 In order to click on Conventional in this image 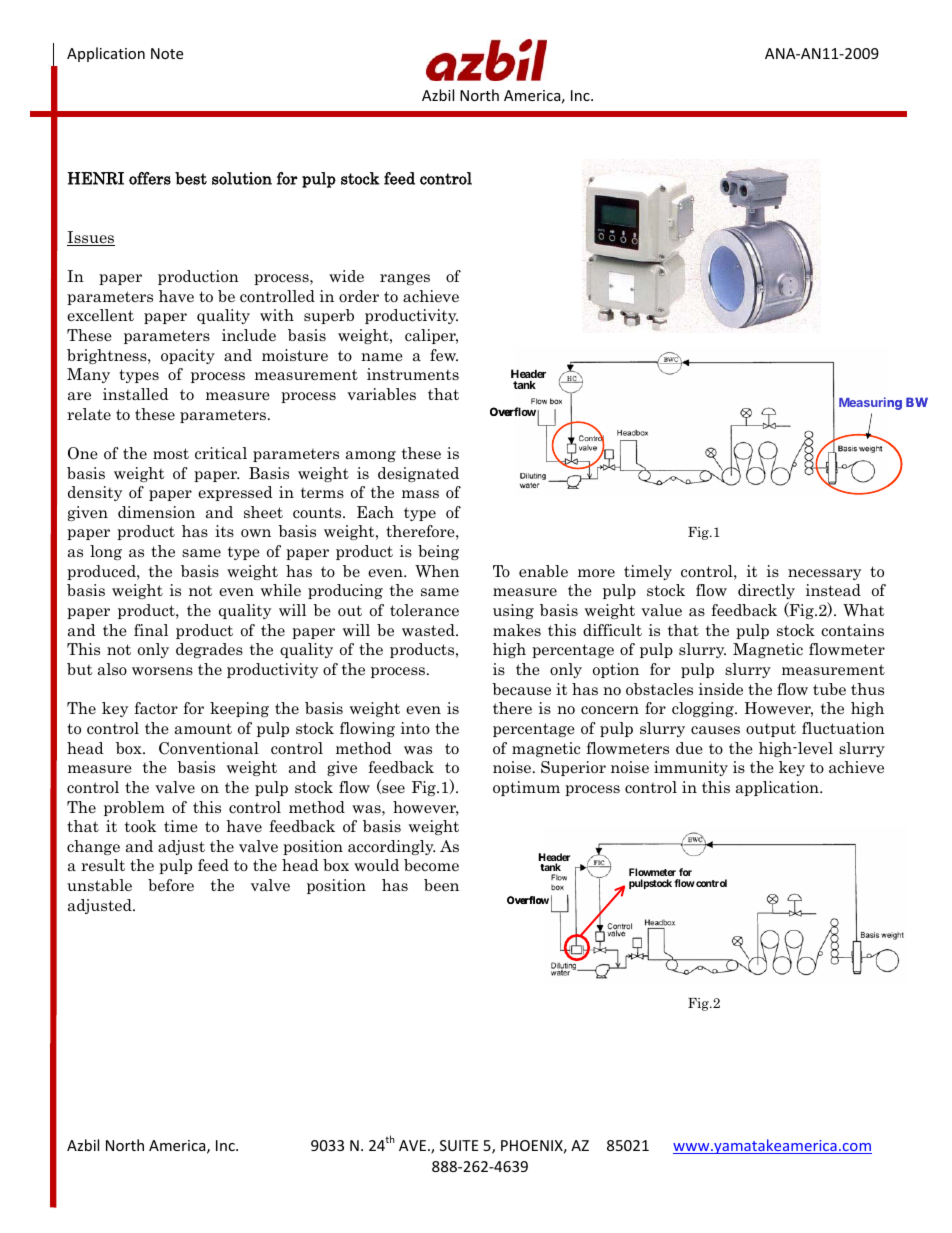, I will do `click(209, 748)`.
